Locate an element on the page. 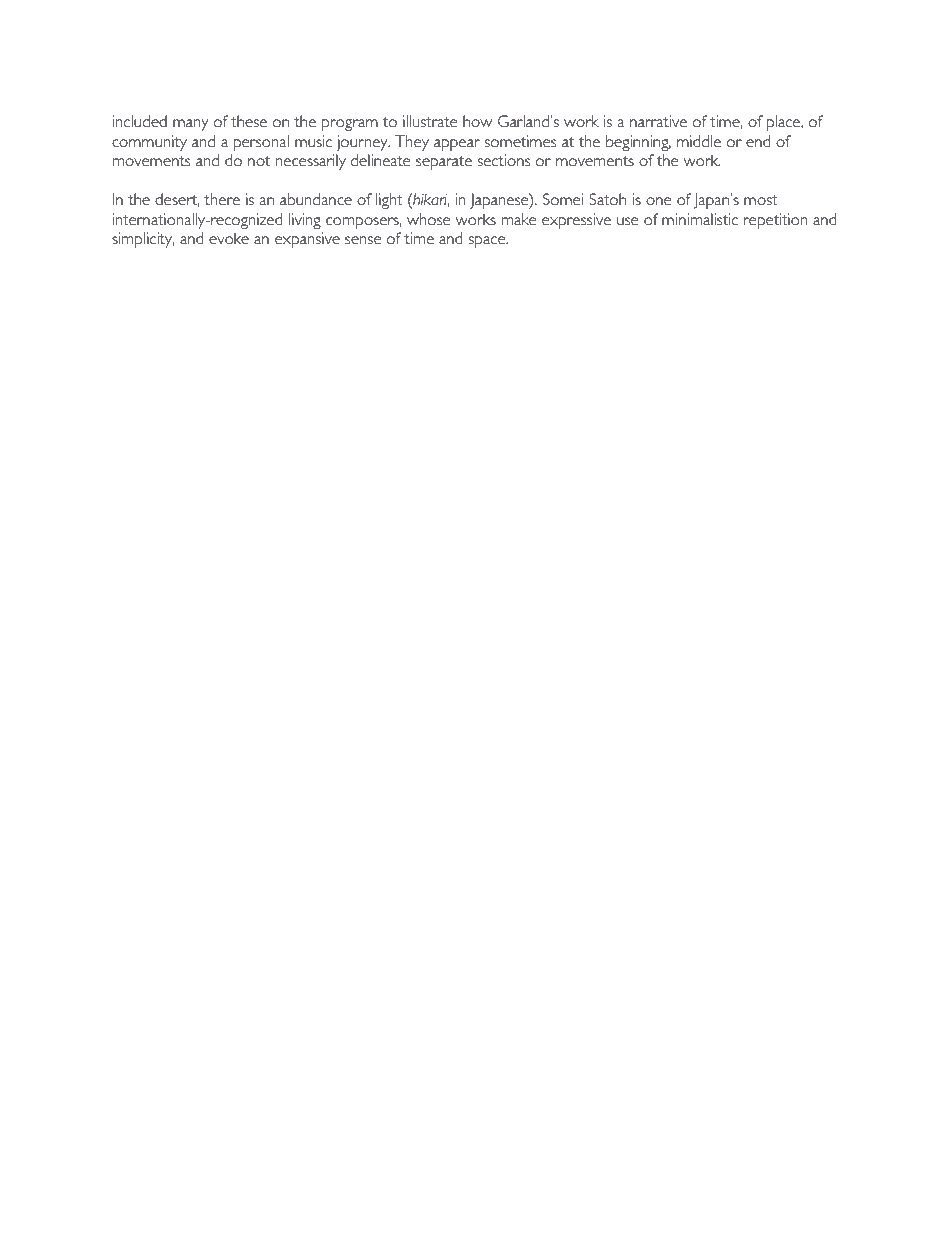  separate is located at coordinates (444, 163).
